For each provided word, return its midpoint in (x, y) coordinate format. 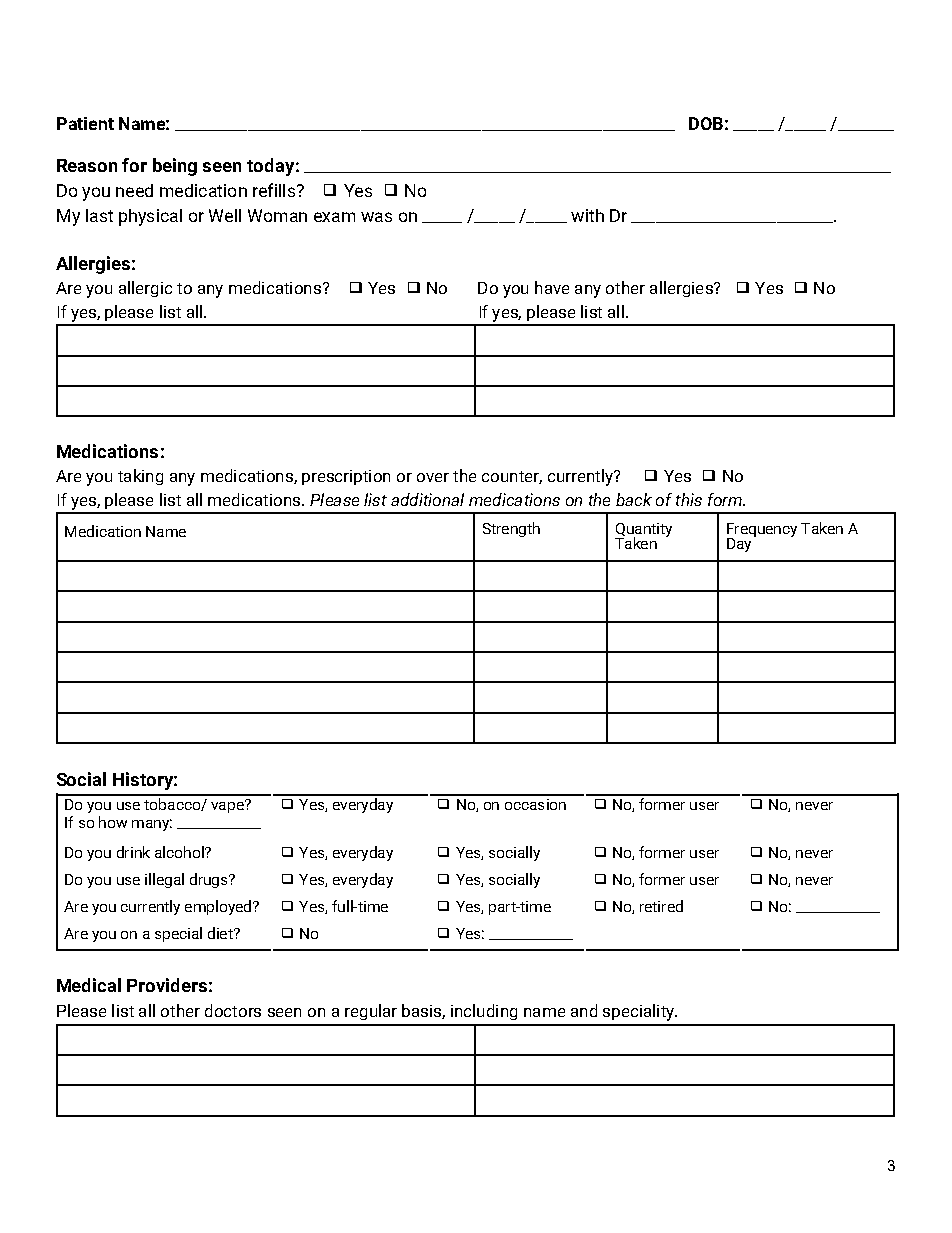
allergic (145, 289)
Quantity (643, 531)
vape (228, 806)
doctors (233, 1010)
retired (661, 906)
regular (371, 1012)
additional (427, 499)
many (152, 825)
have (552, 287)
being (175, 167)
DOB (706, 123)
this (689, 499)
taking (140, 477)
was (376, 217)
